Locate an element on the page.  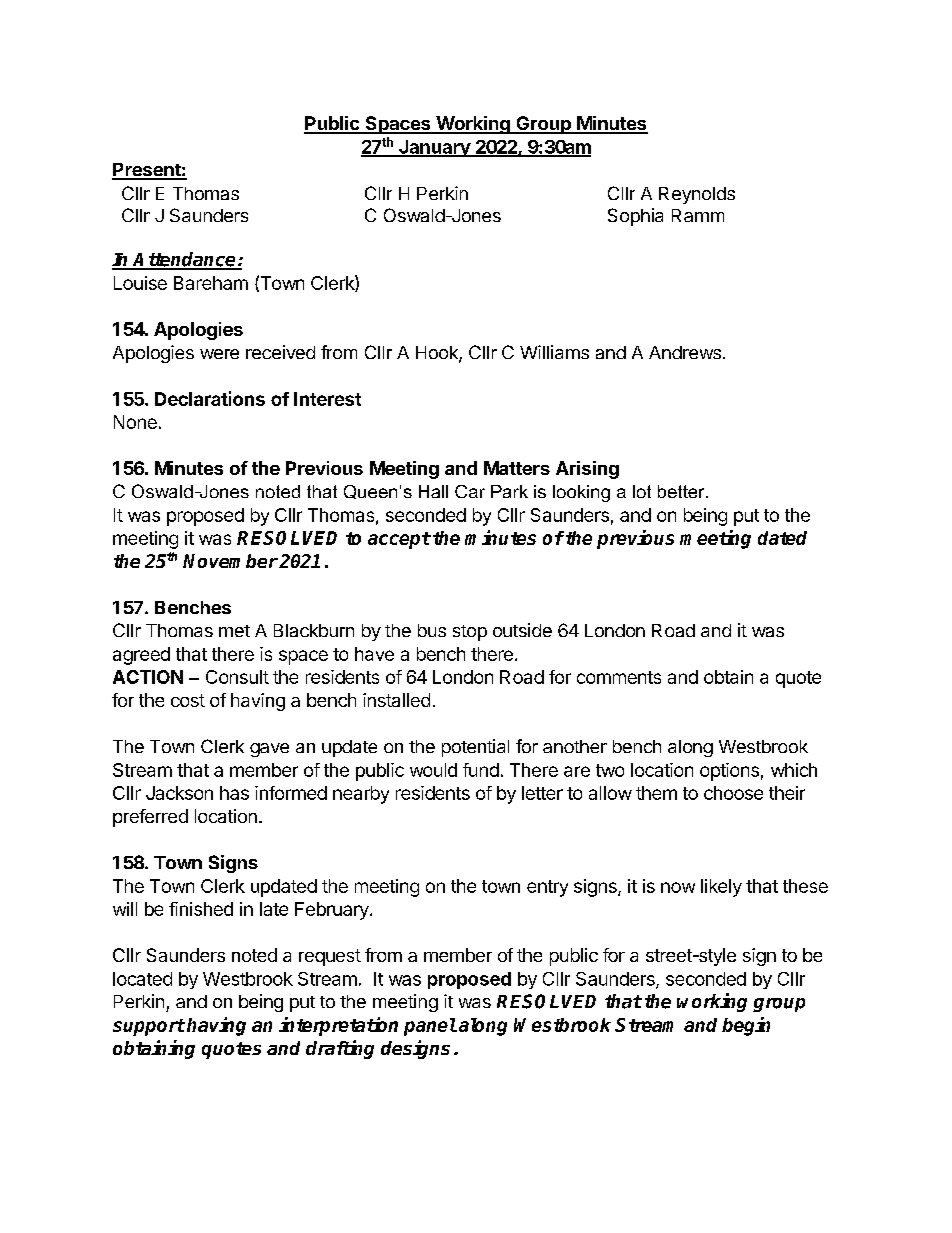
comments is located at coordinates (619, 677).
